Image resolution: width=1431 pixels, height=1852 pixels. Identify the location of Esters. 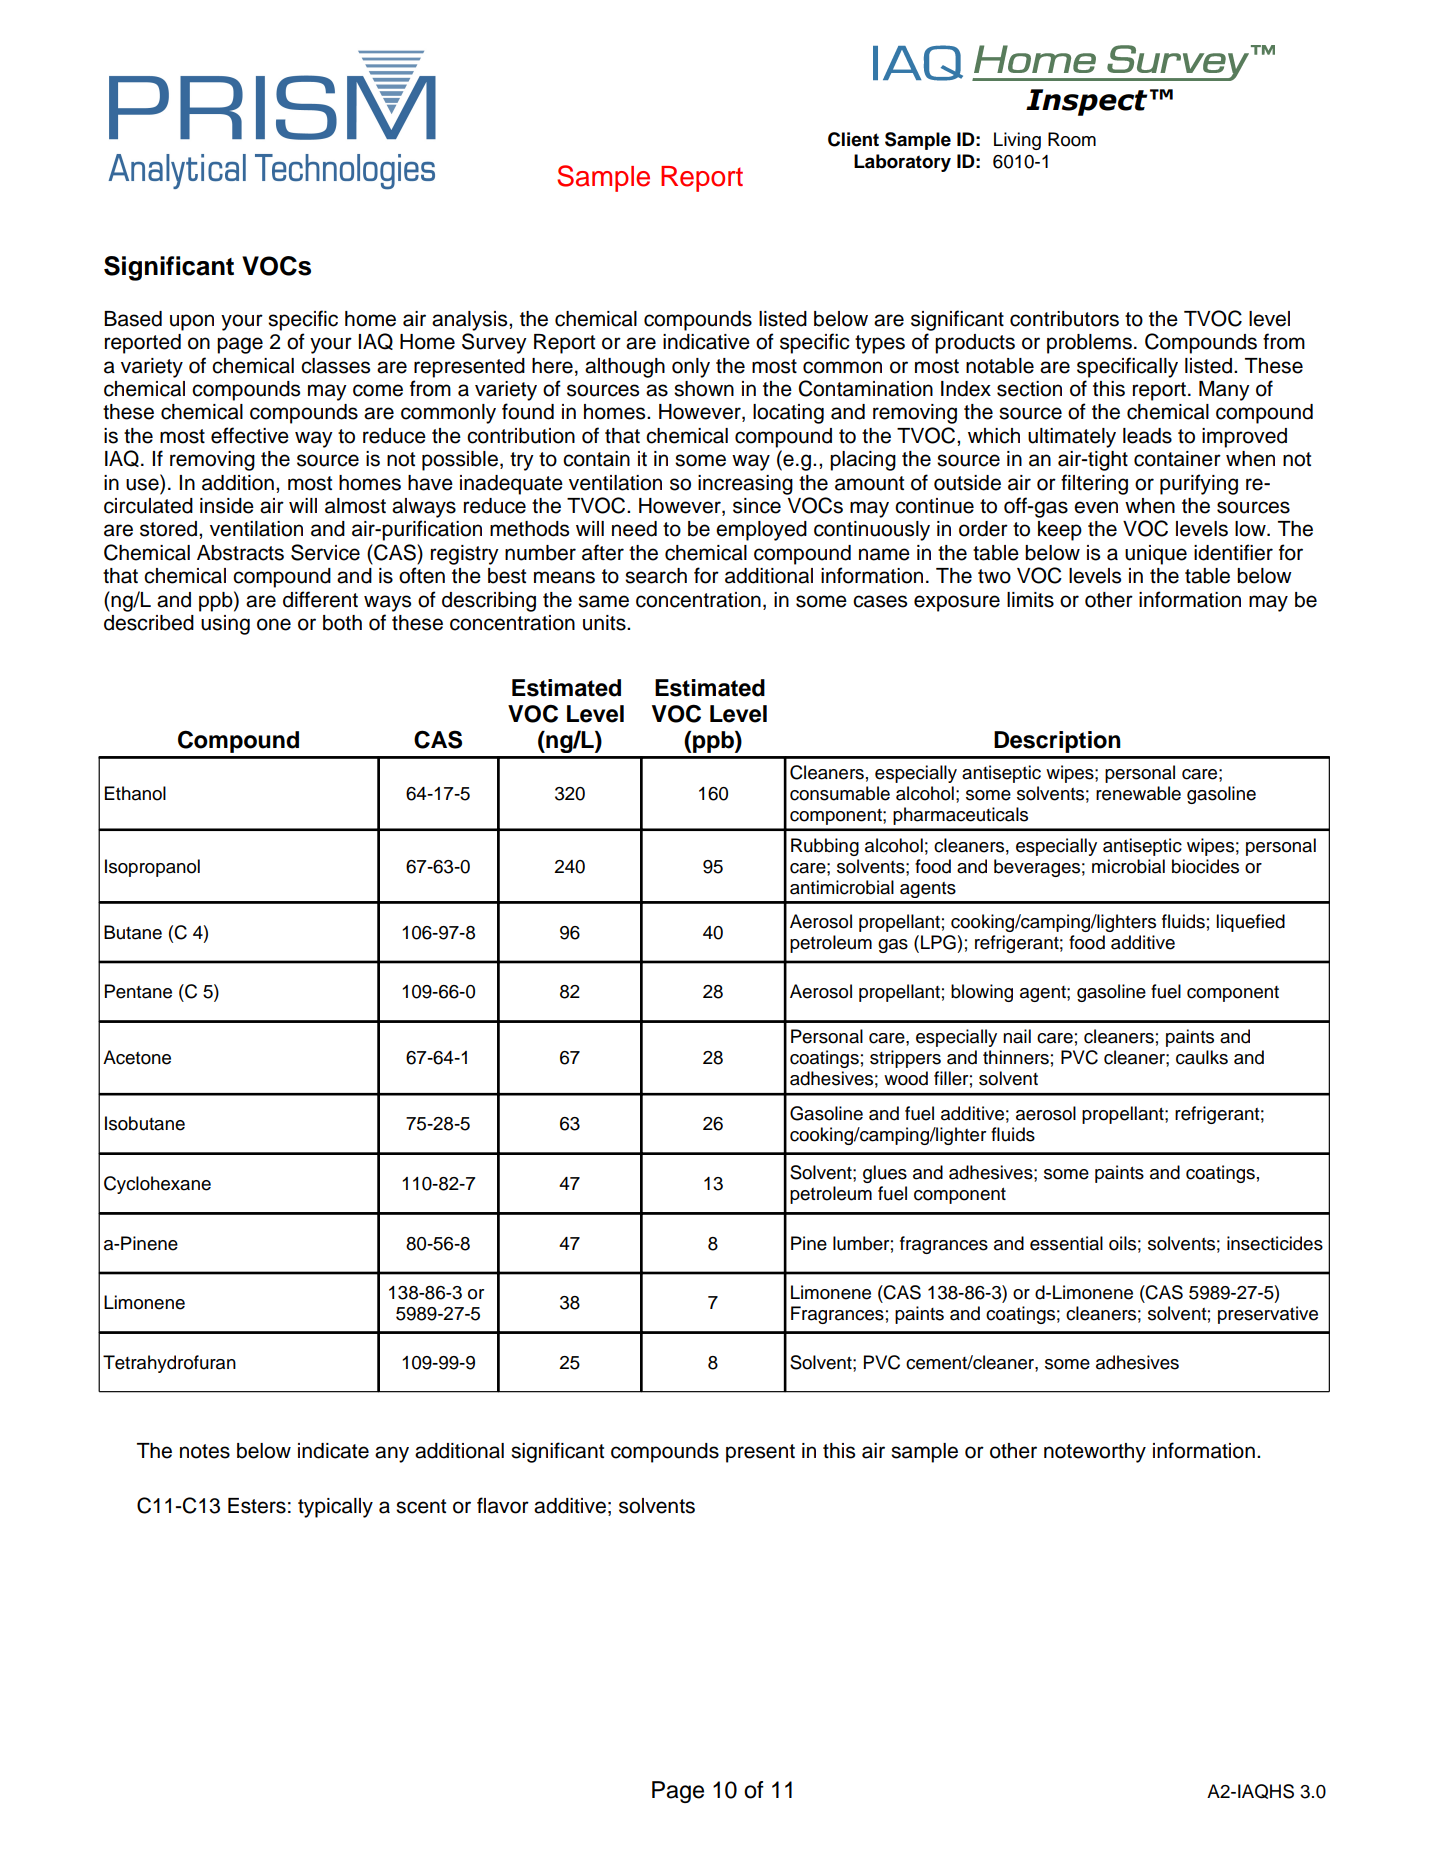
(257, 1506).
